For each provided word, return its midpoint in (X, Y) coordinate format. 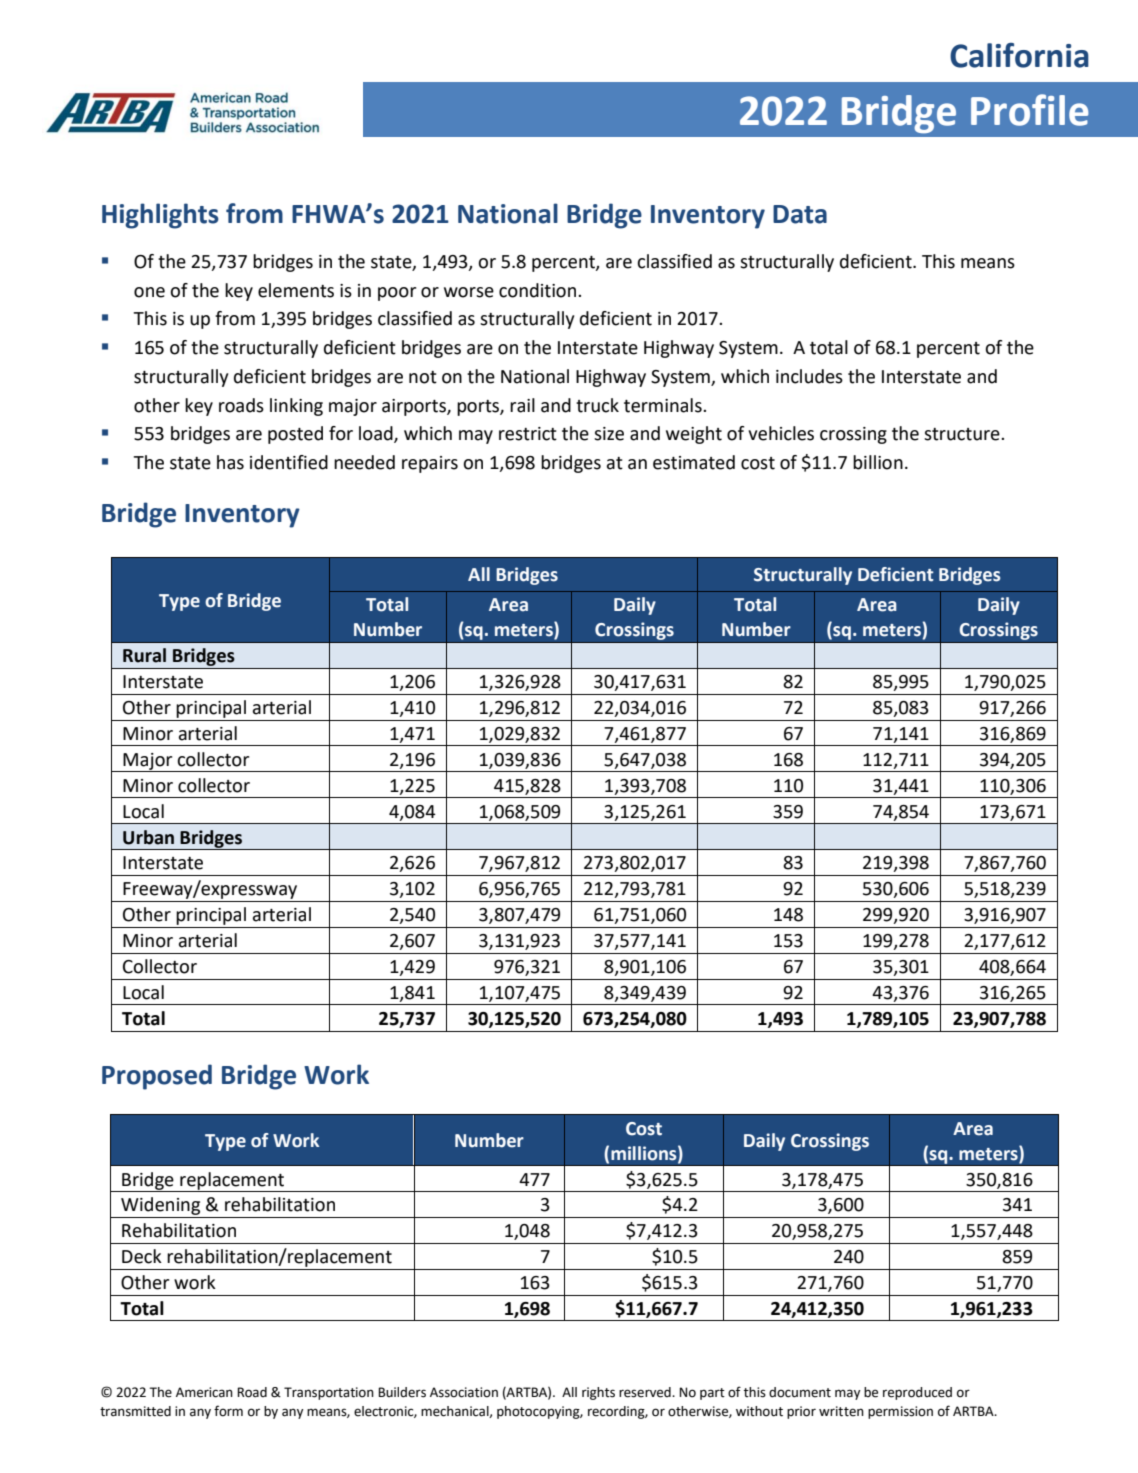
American (204, 1392)
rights (598, 1393)
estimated (694, 462)
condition (539, 290)
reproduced (917, 1393)
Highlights (160, 216)
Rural (144, 655)
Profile (1030, 110)
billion (878, 462)
